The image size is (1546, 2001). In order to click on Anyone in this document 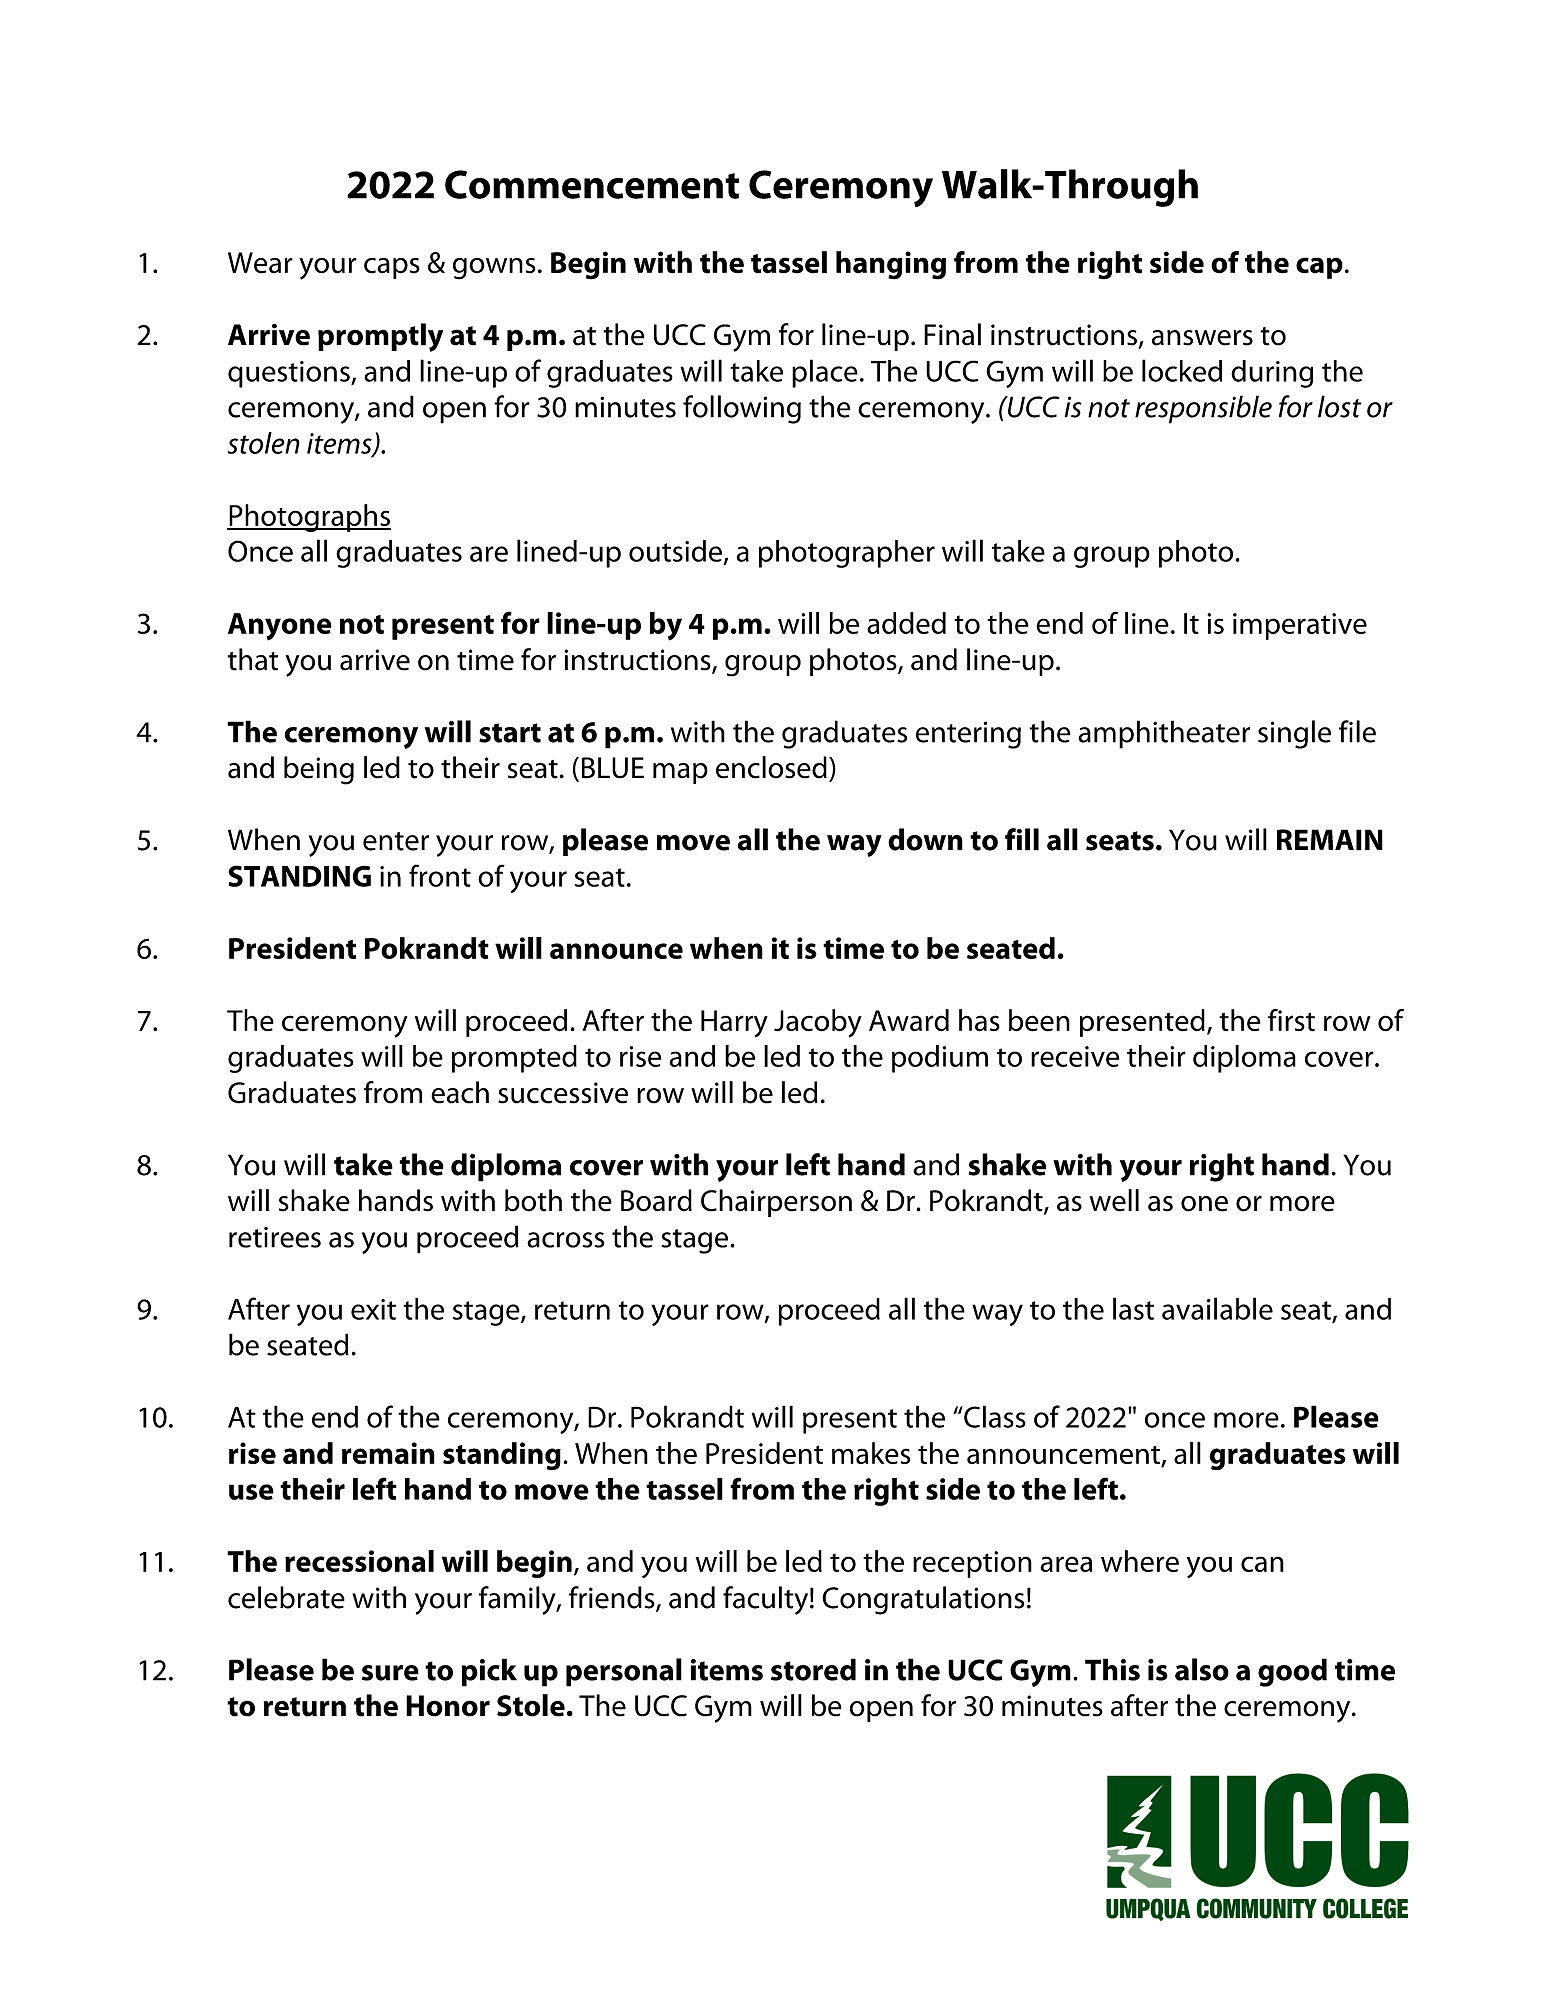, I will do `click(280, 626)`.
